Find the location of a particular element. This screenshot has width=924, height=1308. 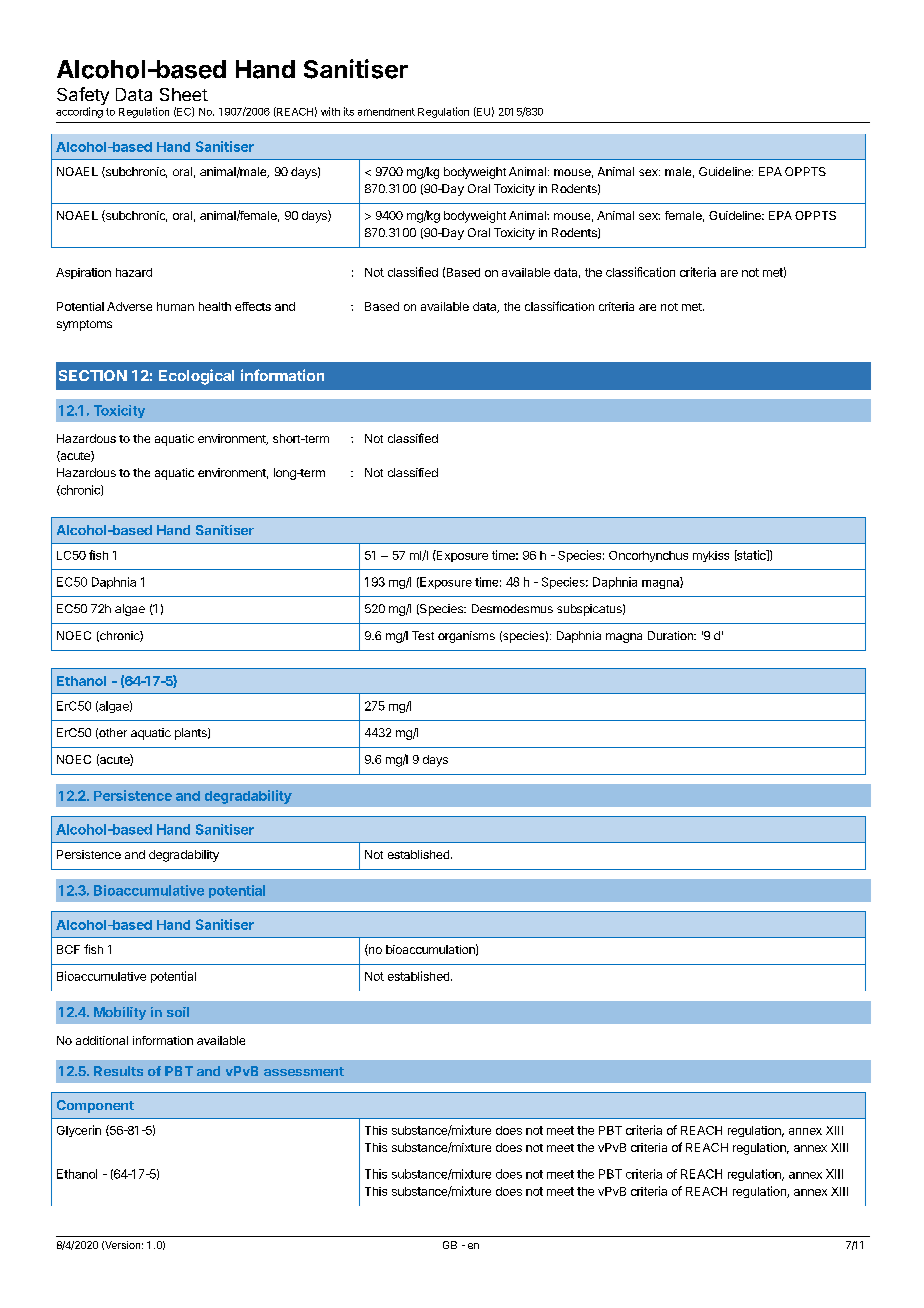

BCF is located at coordinates (68, 949).
